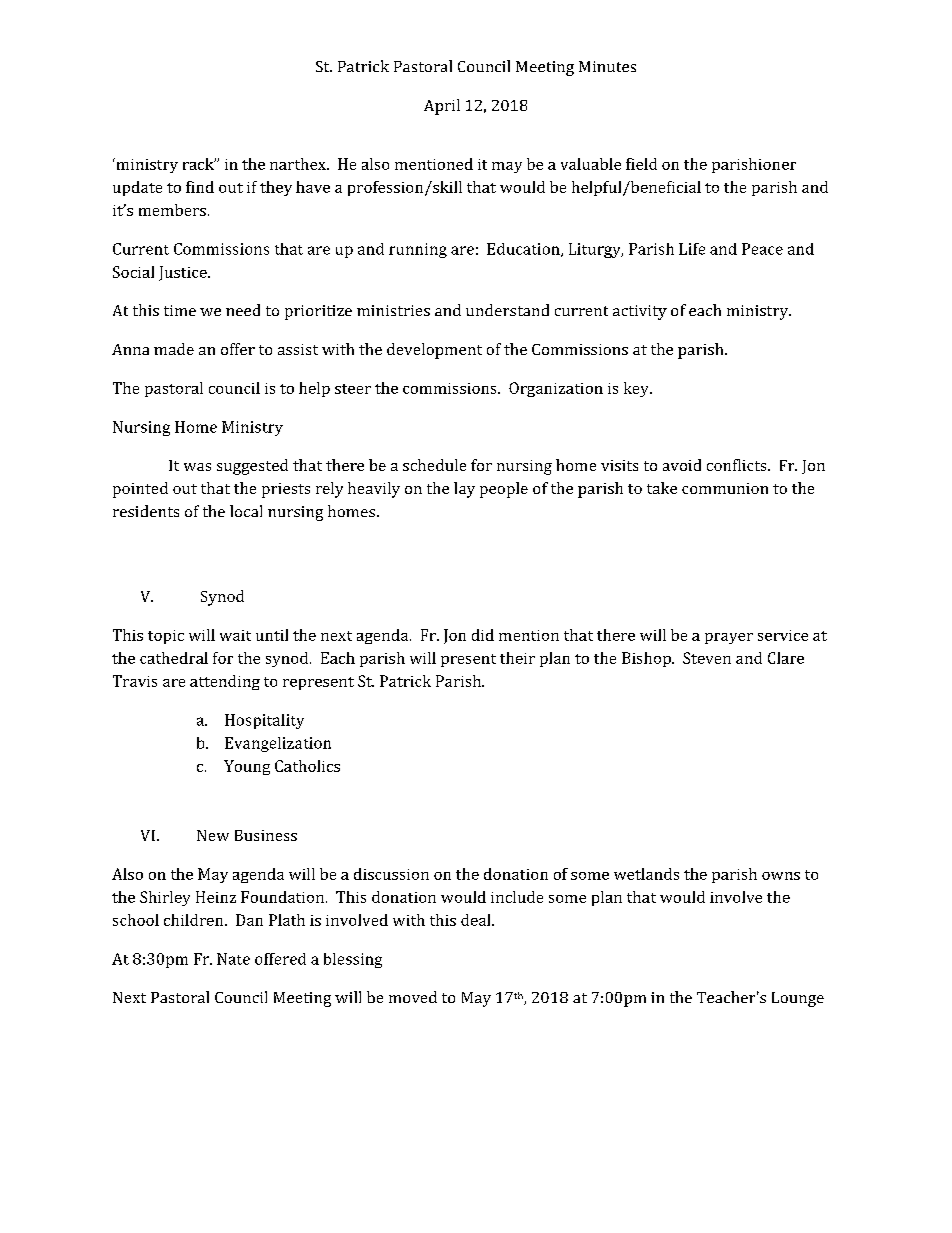 The height and width of the image is (1233, 952). I want to click on development, so click(434, 351).
